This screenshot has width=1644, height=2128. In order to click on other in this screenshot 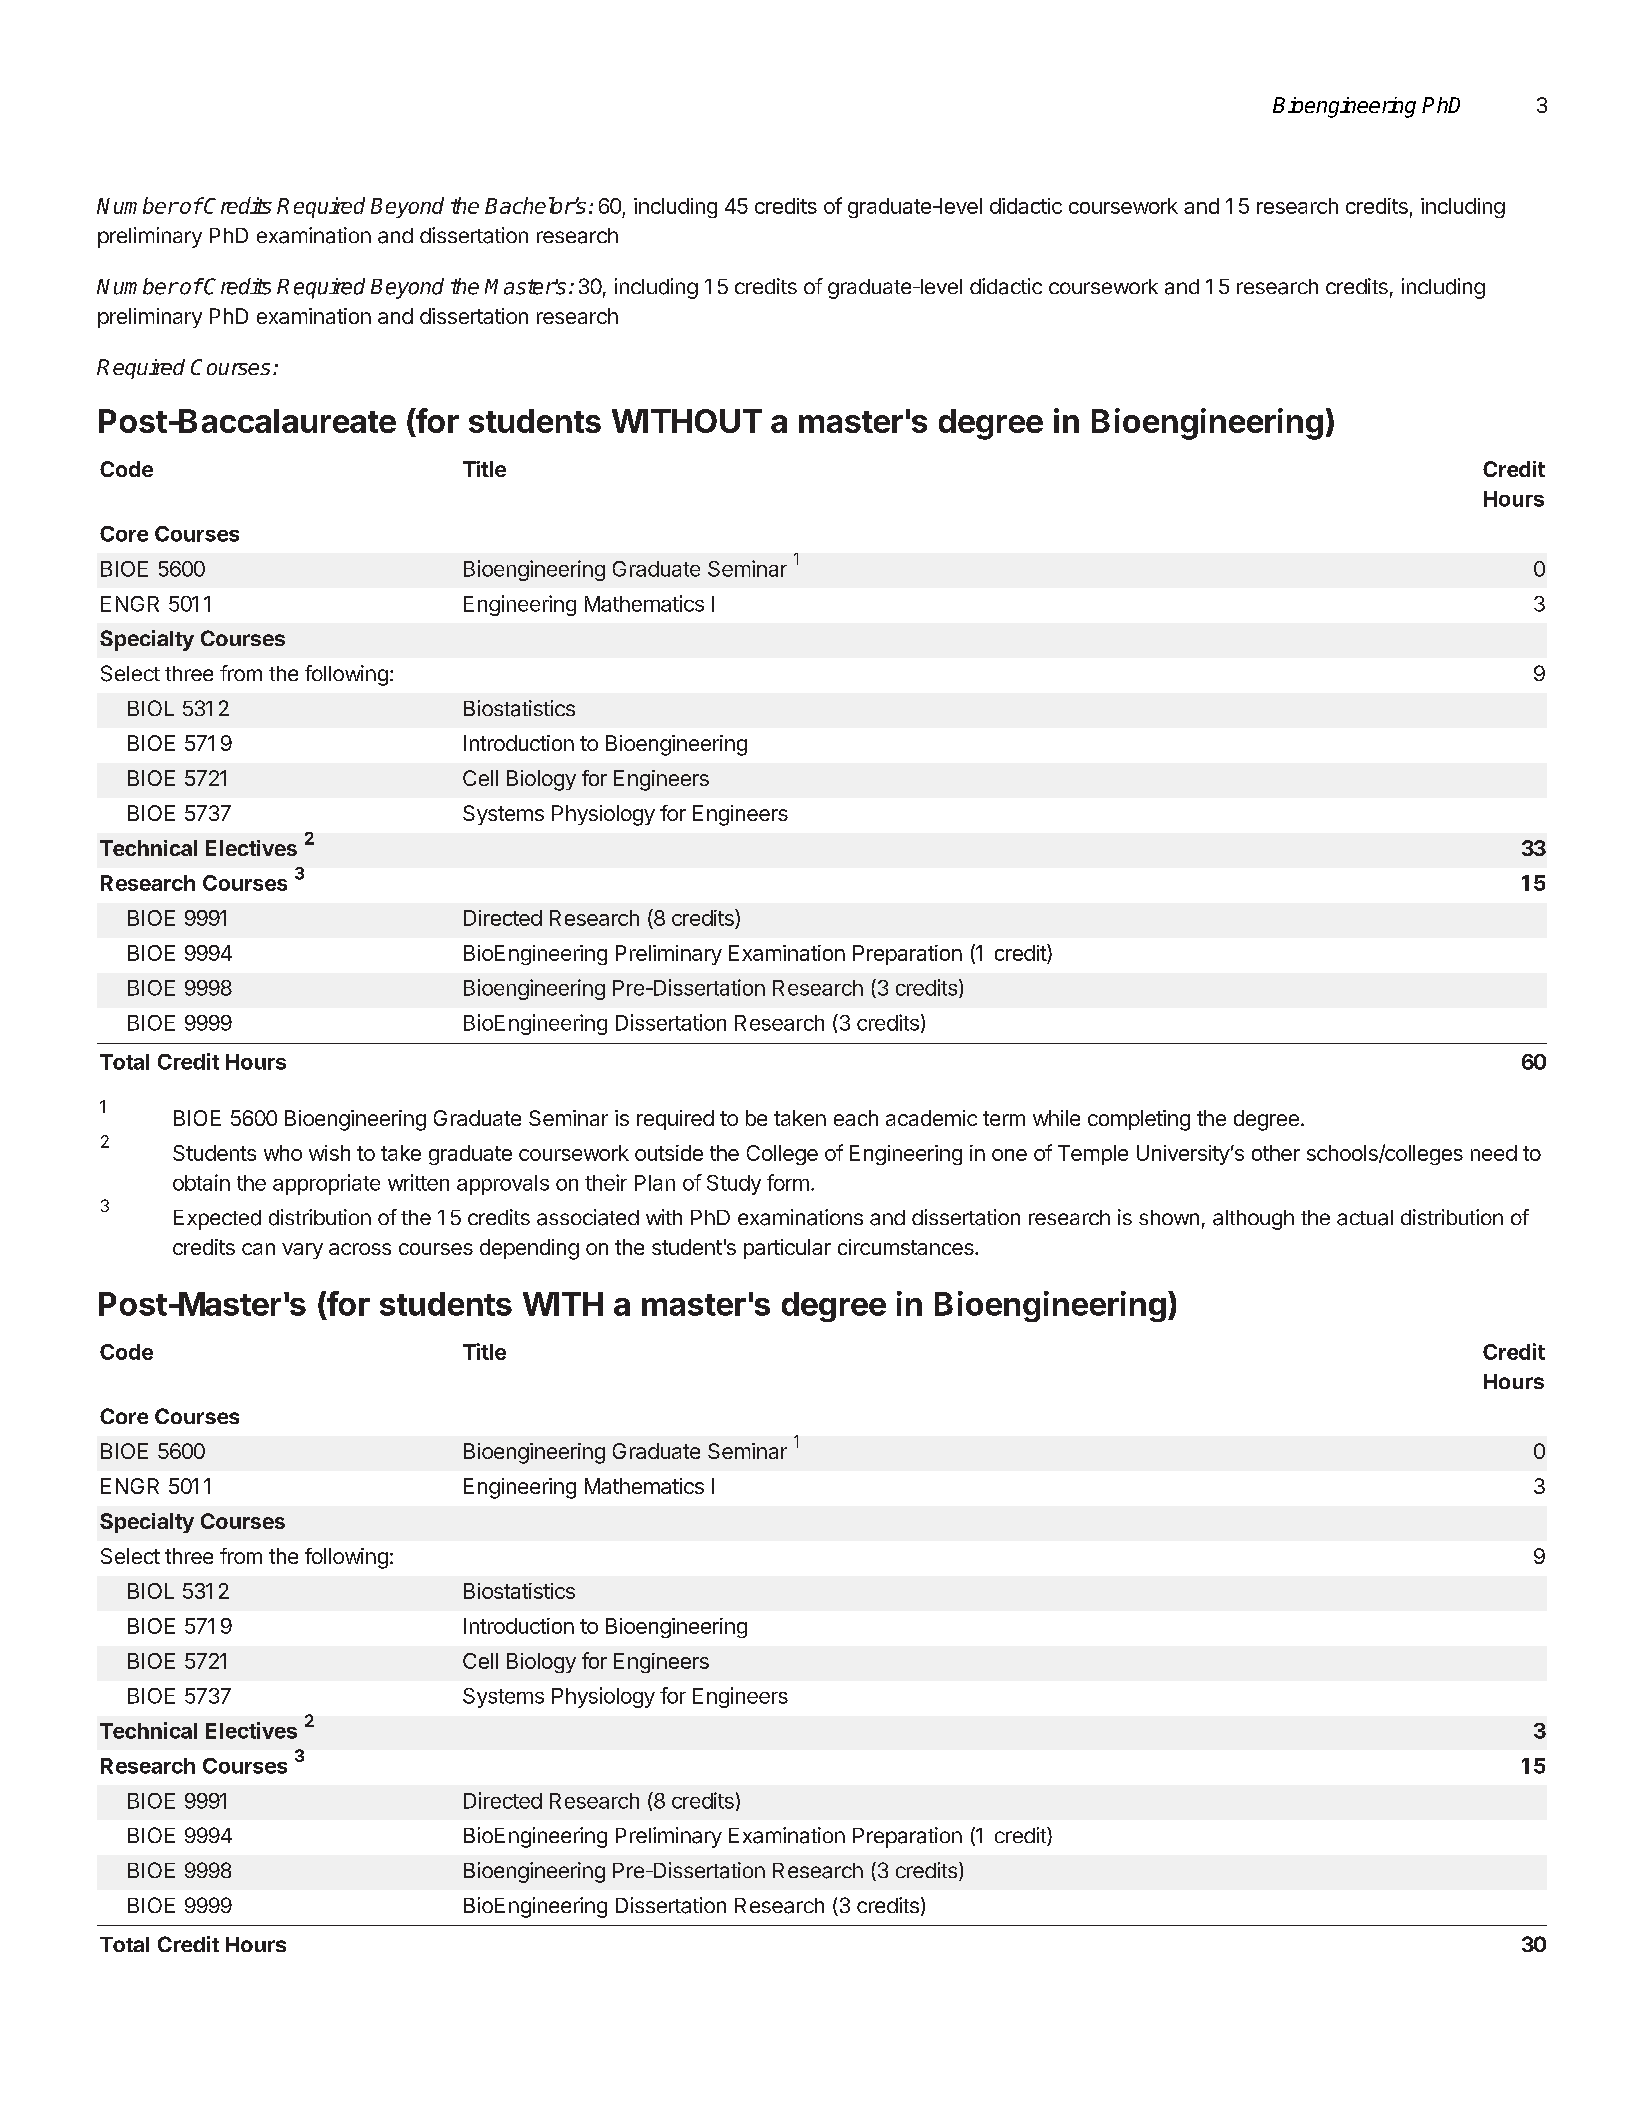, I will do `click(1276, 1153)`.
